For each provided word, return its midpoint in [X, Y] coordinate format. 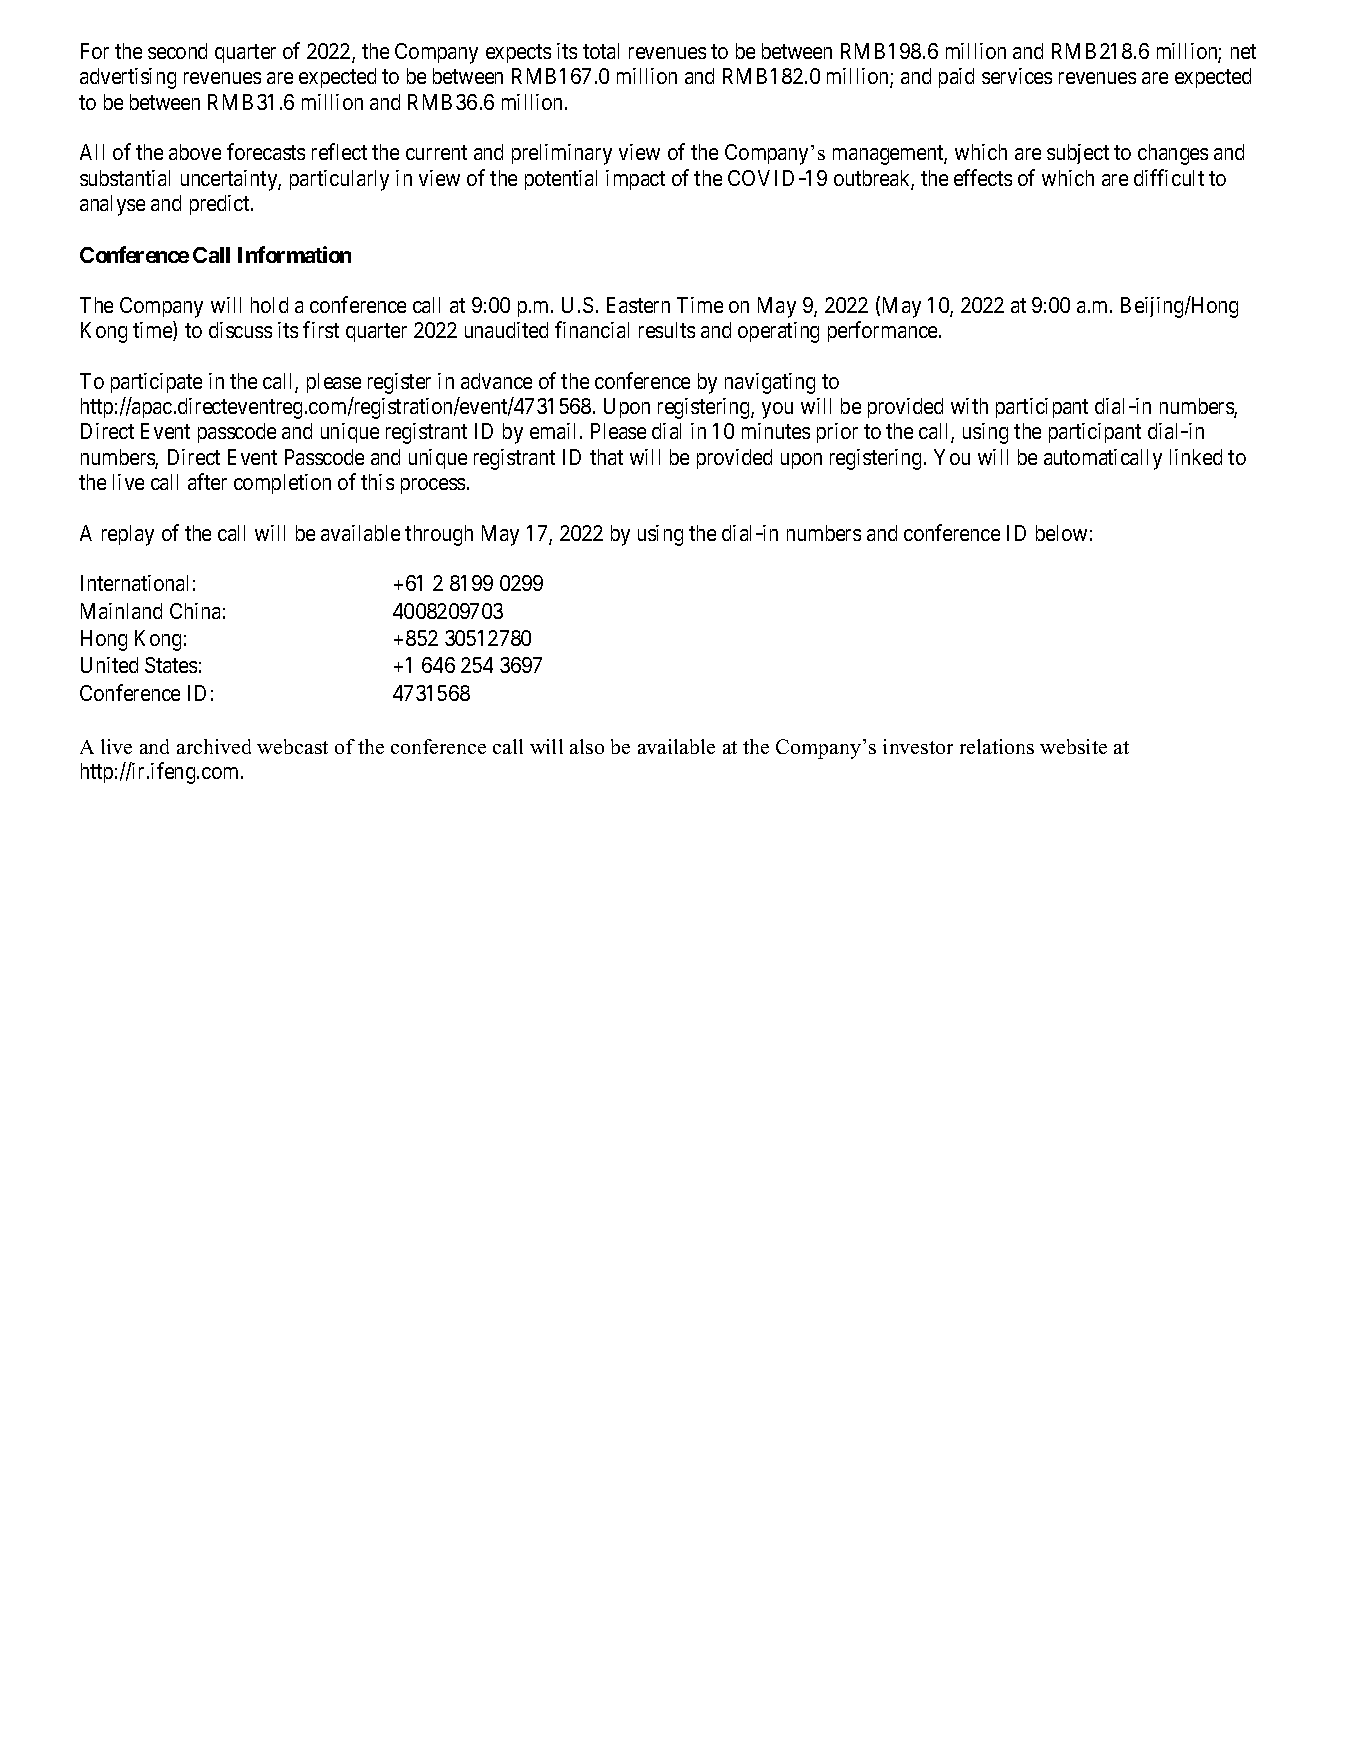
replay [128, 535]
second [177, 51]
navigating [770, 383]
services [1017, 76]
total [601, 51]
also [587, 746]
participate [156, 383]
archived [214, 746]
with [969, 406]
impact [635, 180]
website [1073, 746]
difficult [1169, 177]
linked [1196, 457]
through [439, 535]
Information [294, 254]
